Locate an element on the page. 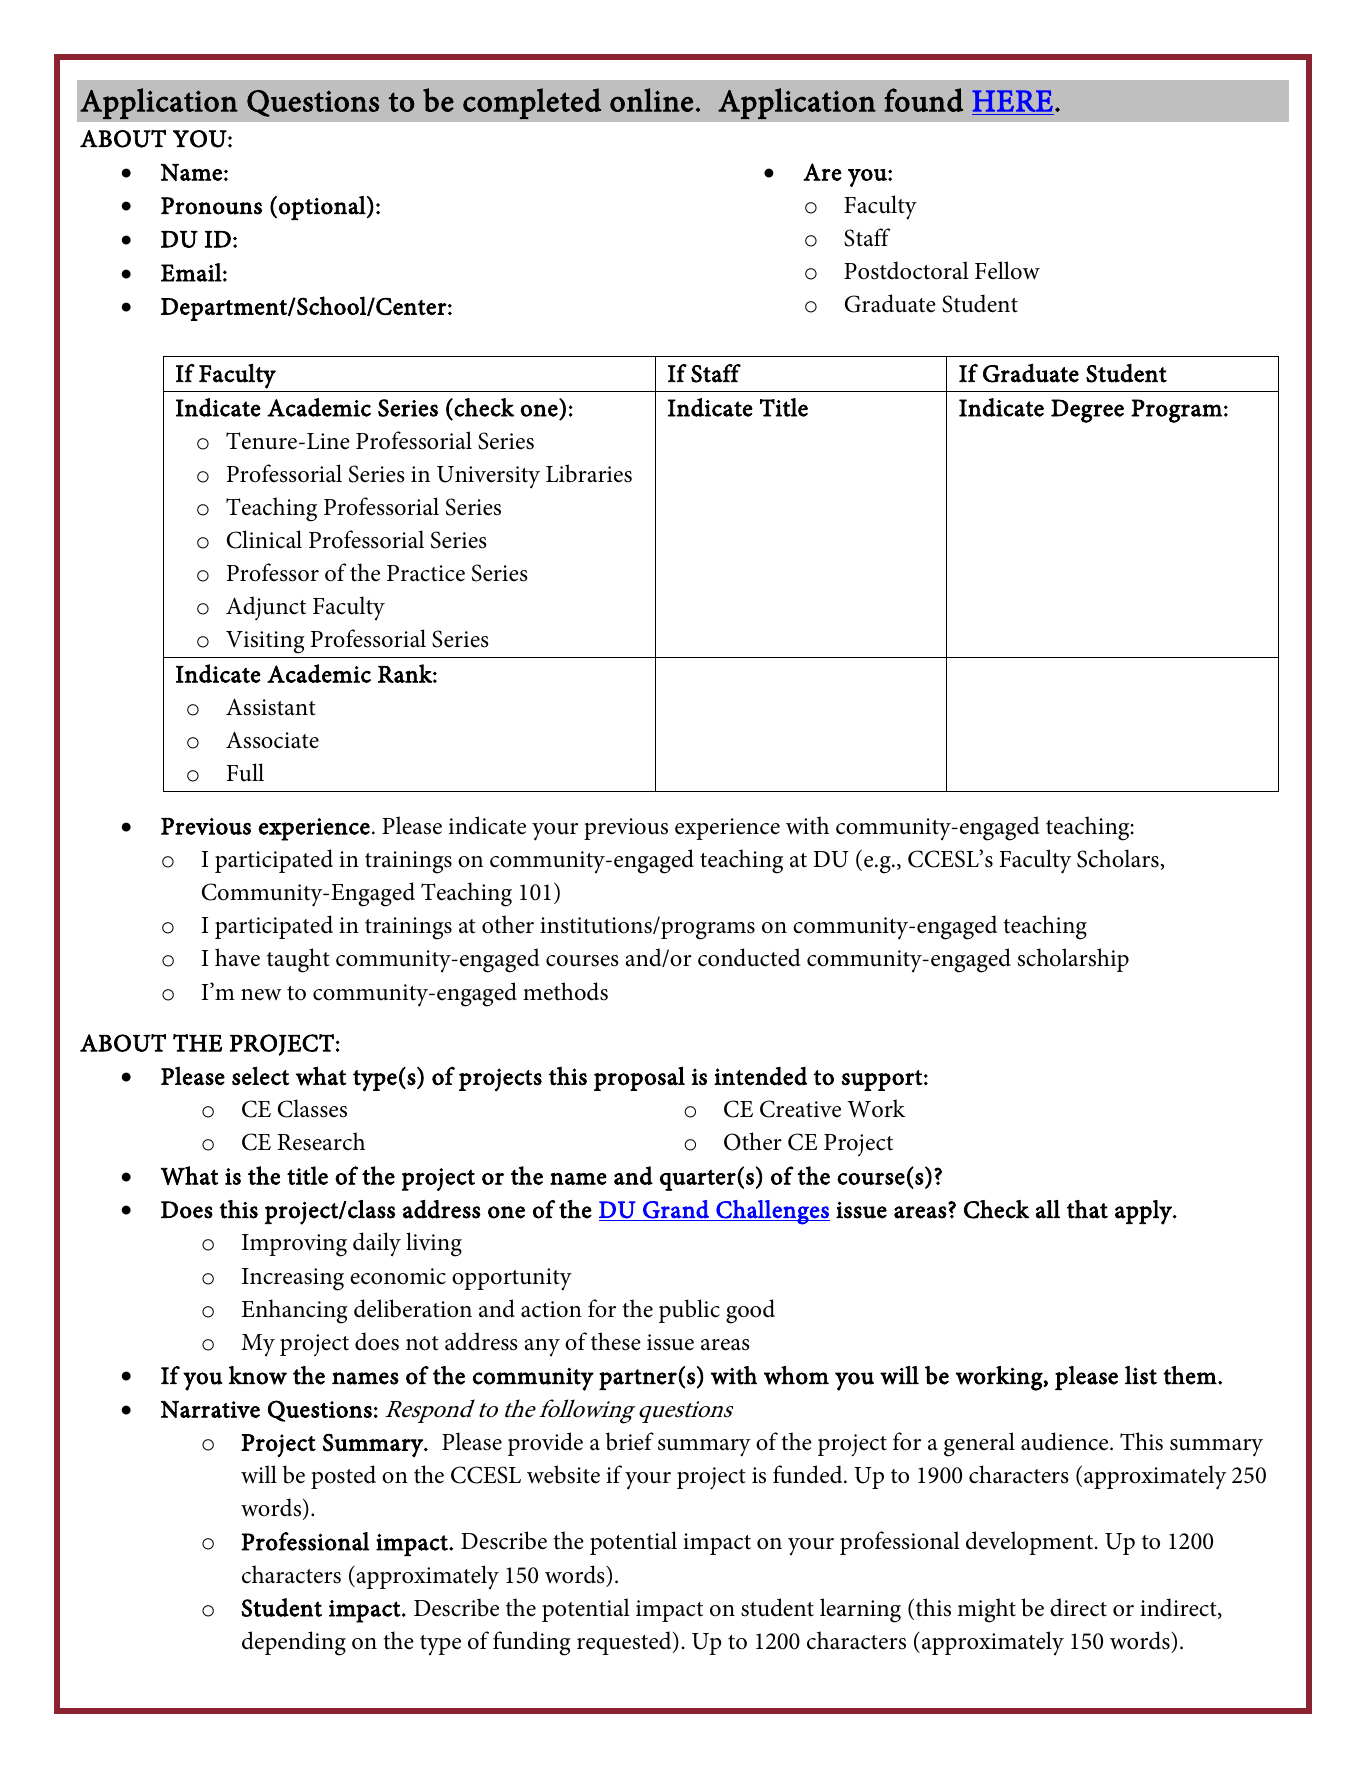 The height and width of the page is (1768, 1366). optional is located at coordinates (323, 208).
